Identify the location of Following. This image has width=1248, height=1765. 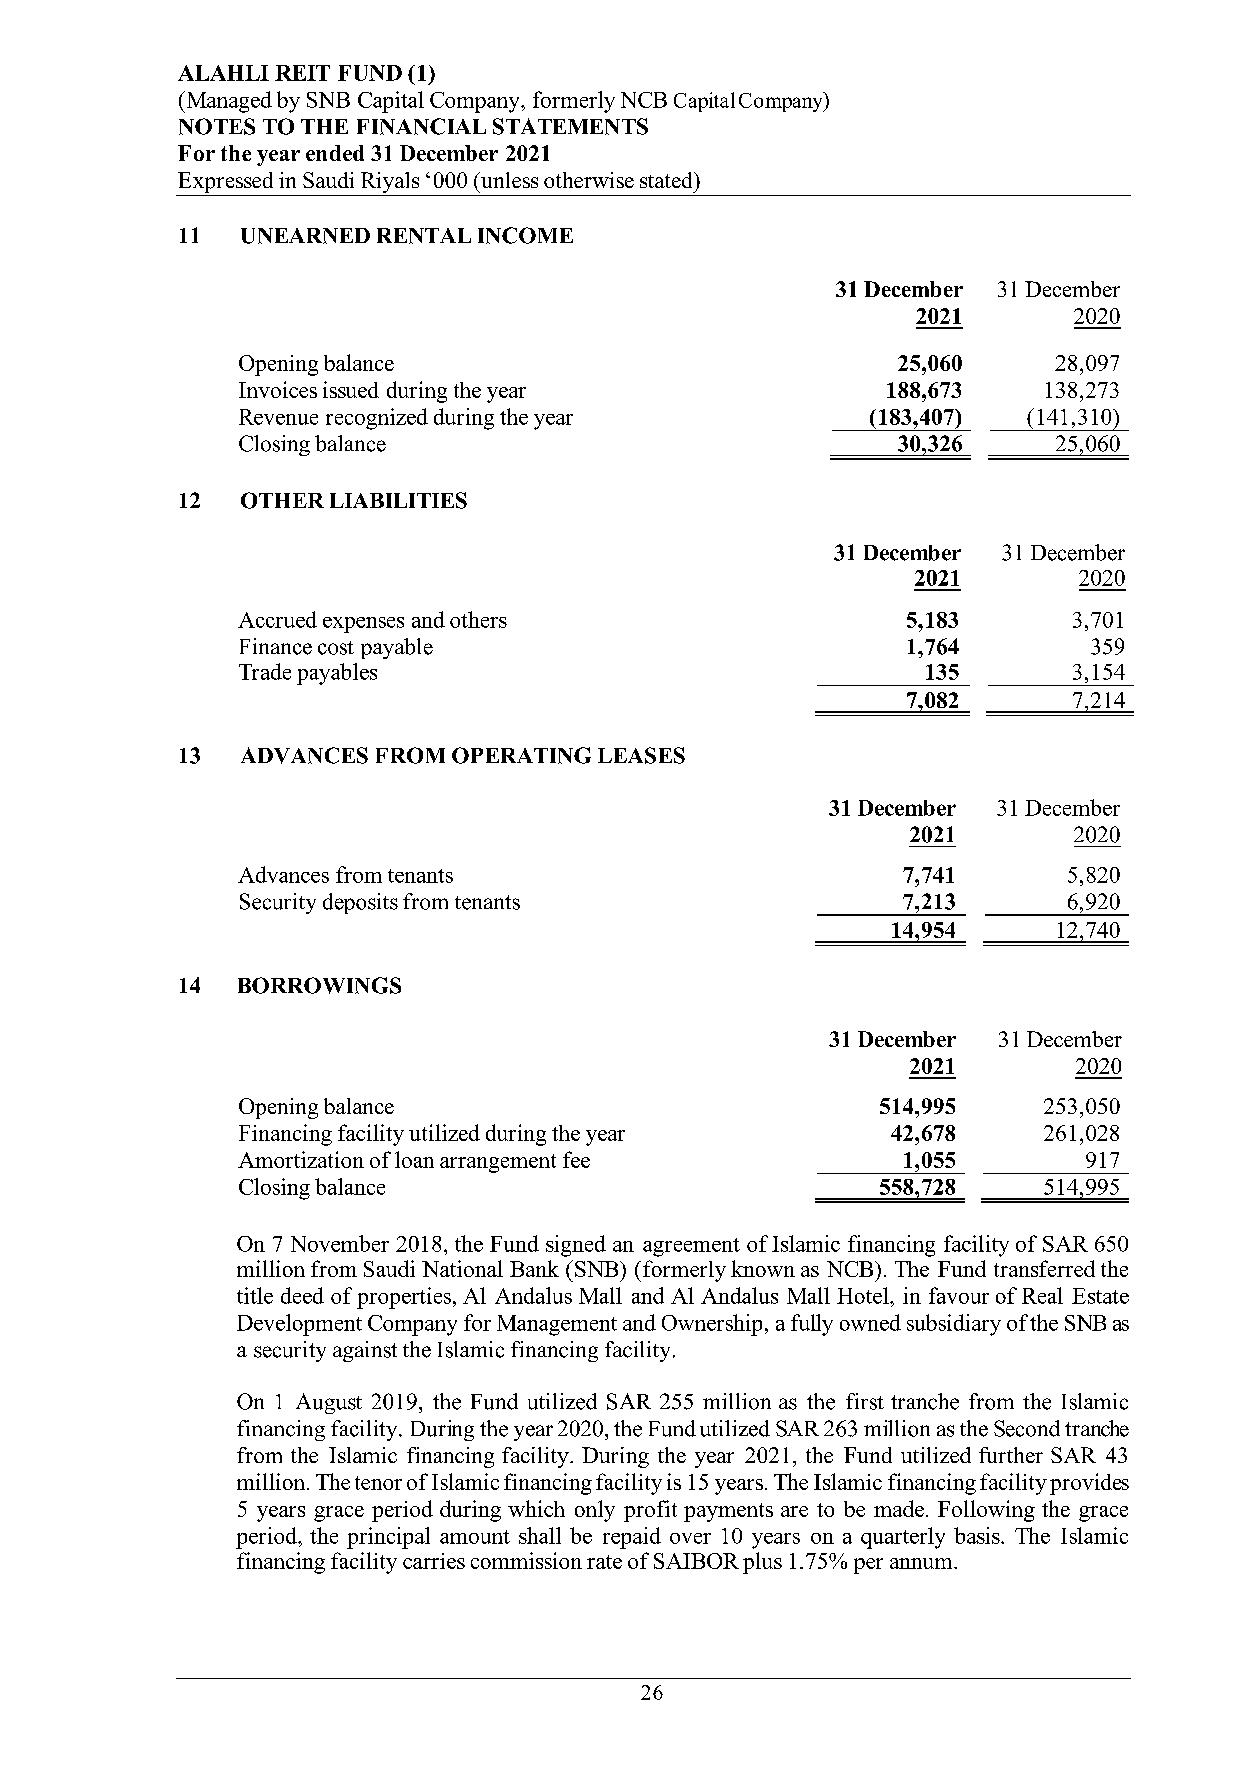
(986, 1511).
